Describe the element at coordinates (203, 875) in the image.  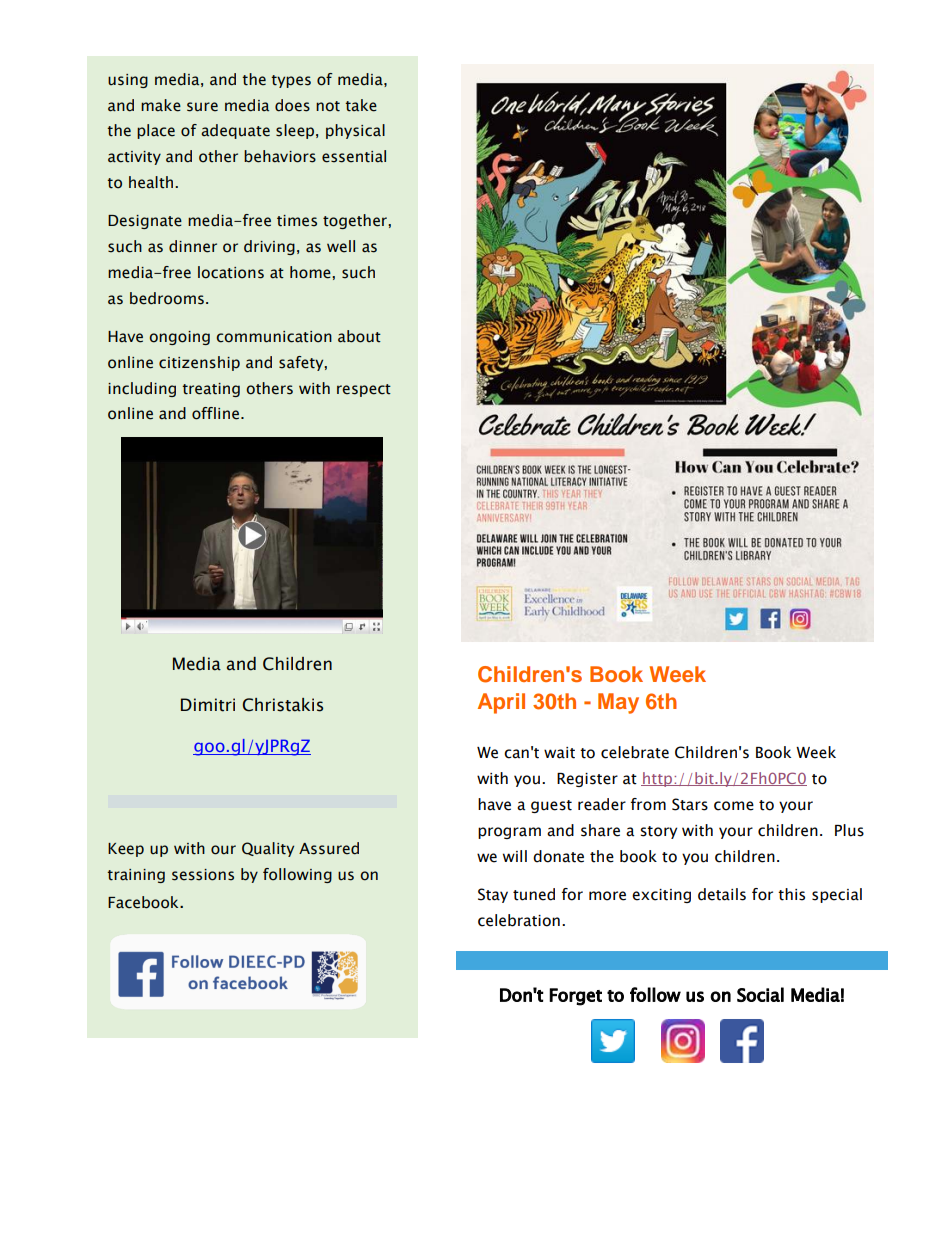
I see `sessions` at that location.
